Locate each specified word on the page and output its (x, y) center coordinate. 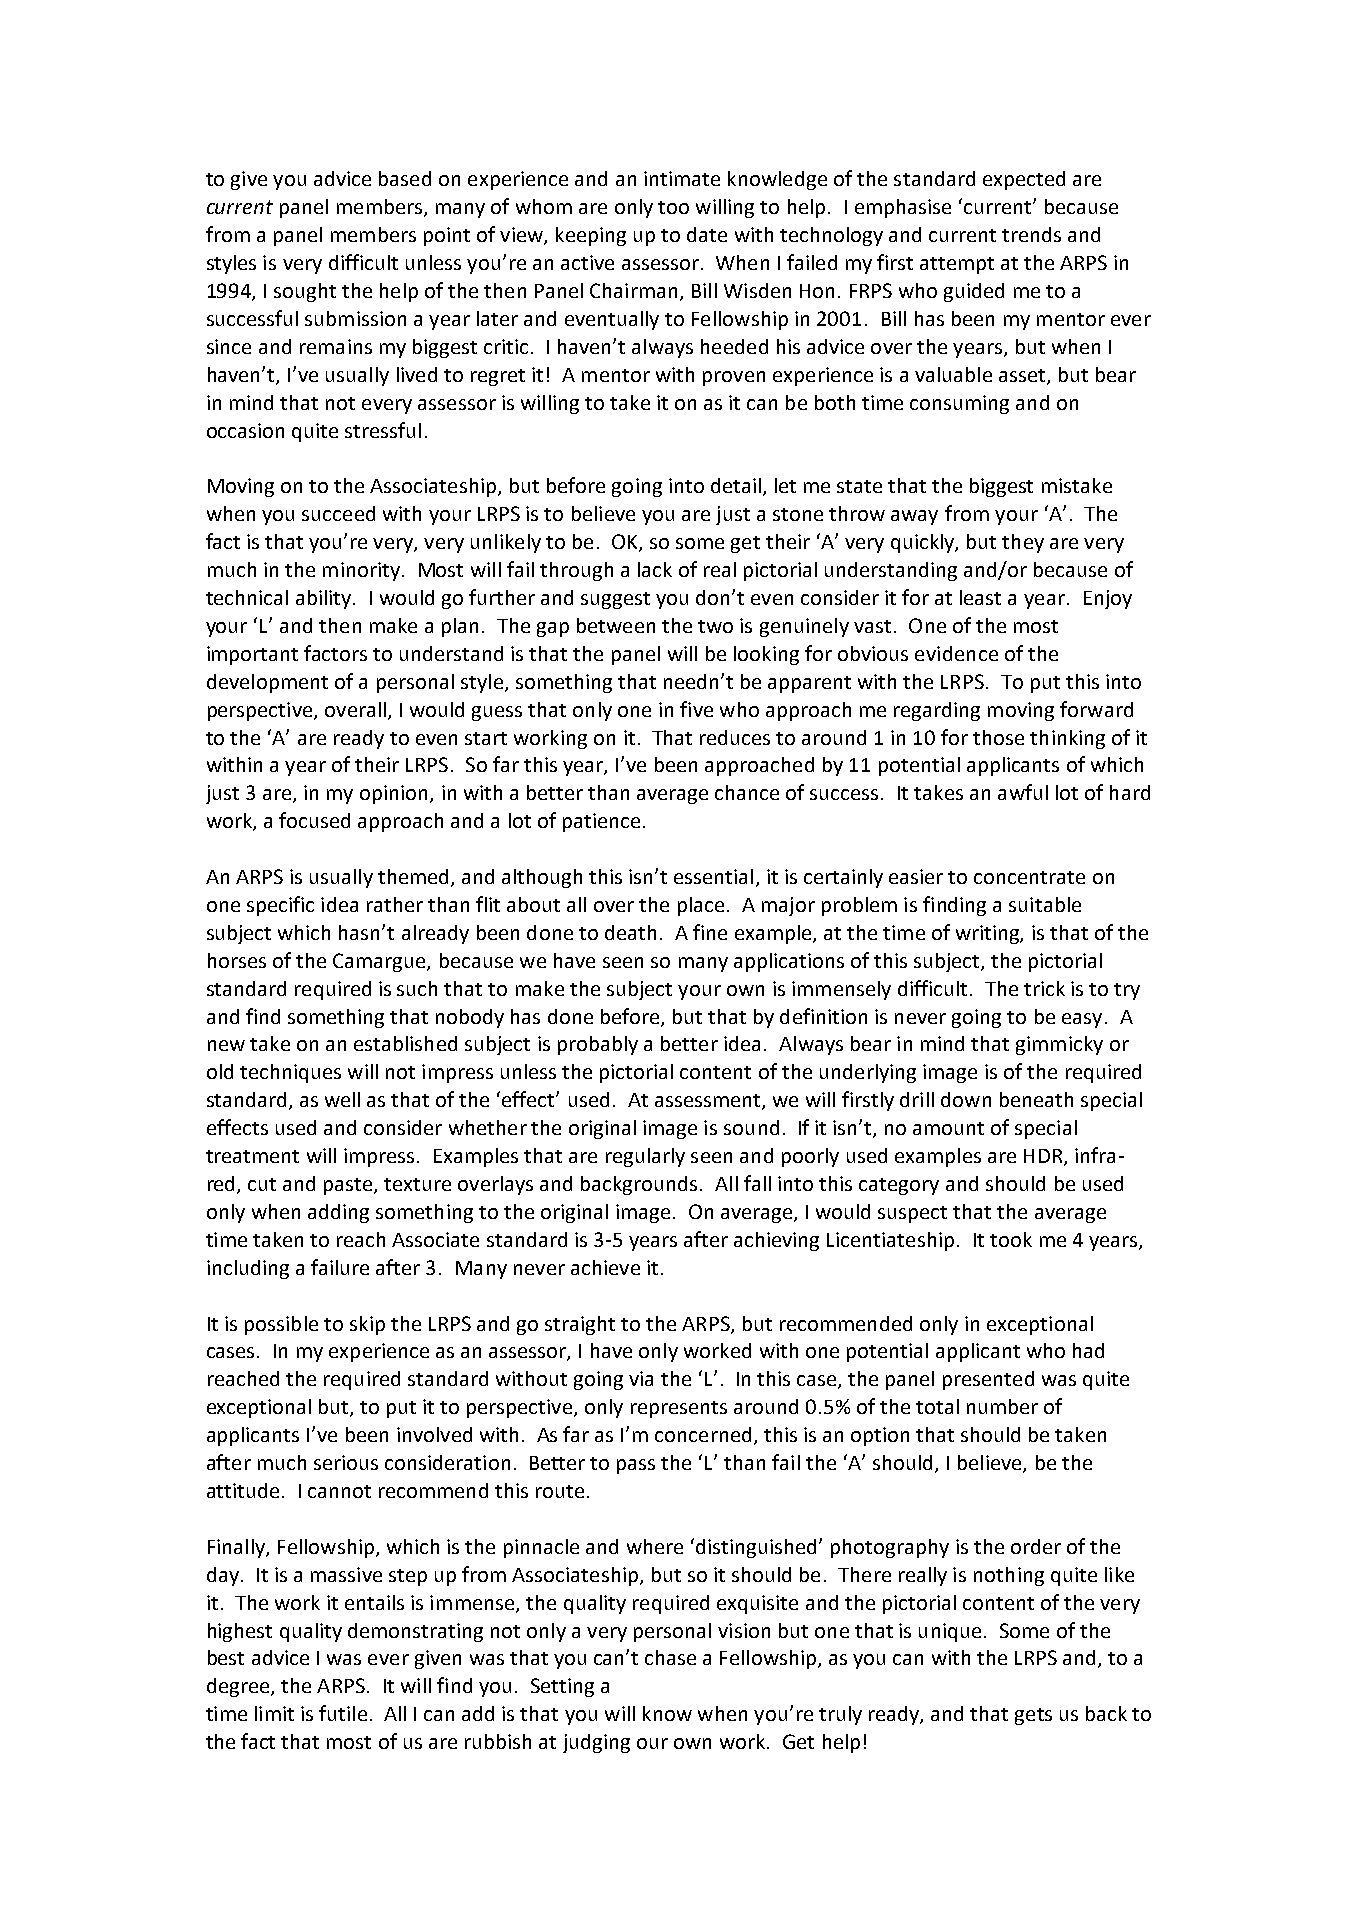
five (696, 709)
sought (305, 292)
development (267, 683)
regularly (645, 1157)
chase (670, 1657)
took (1011, 1239)
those (998, 737)
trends (1031, 234)
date (707, 234)
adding (338, 1213)
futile (343, 1713)
